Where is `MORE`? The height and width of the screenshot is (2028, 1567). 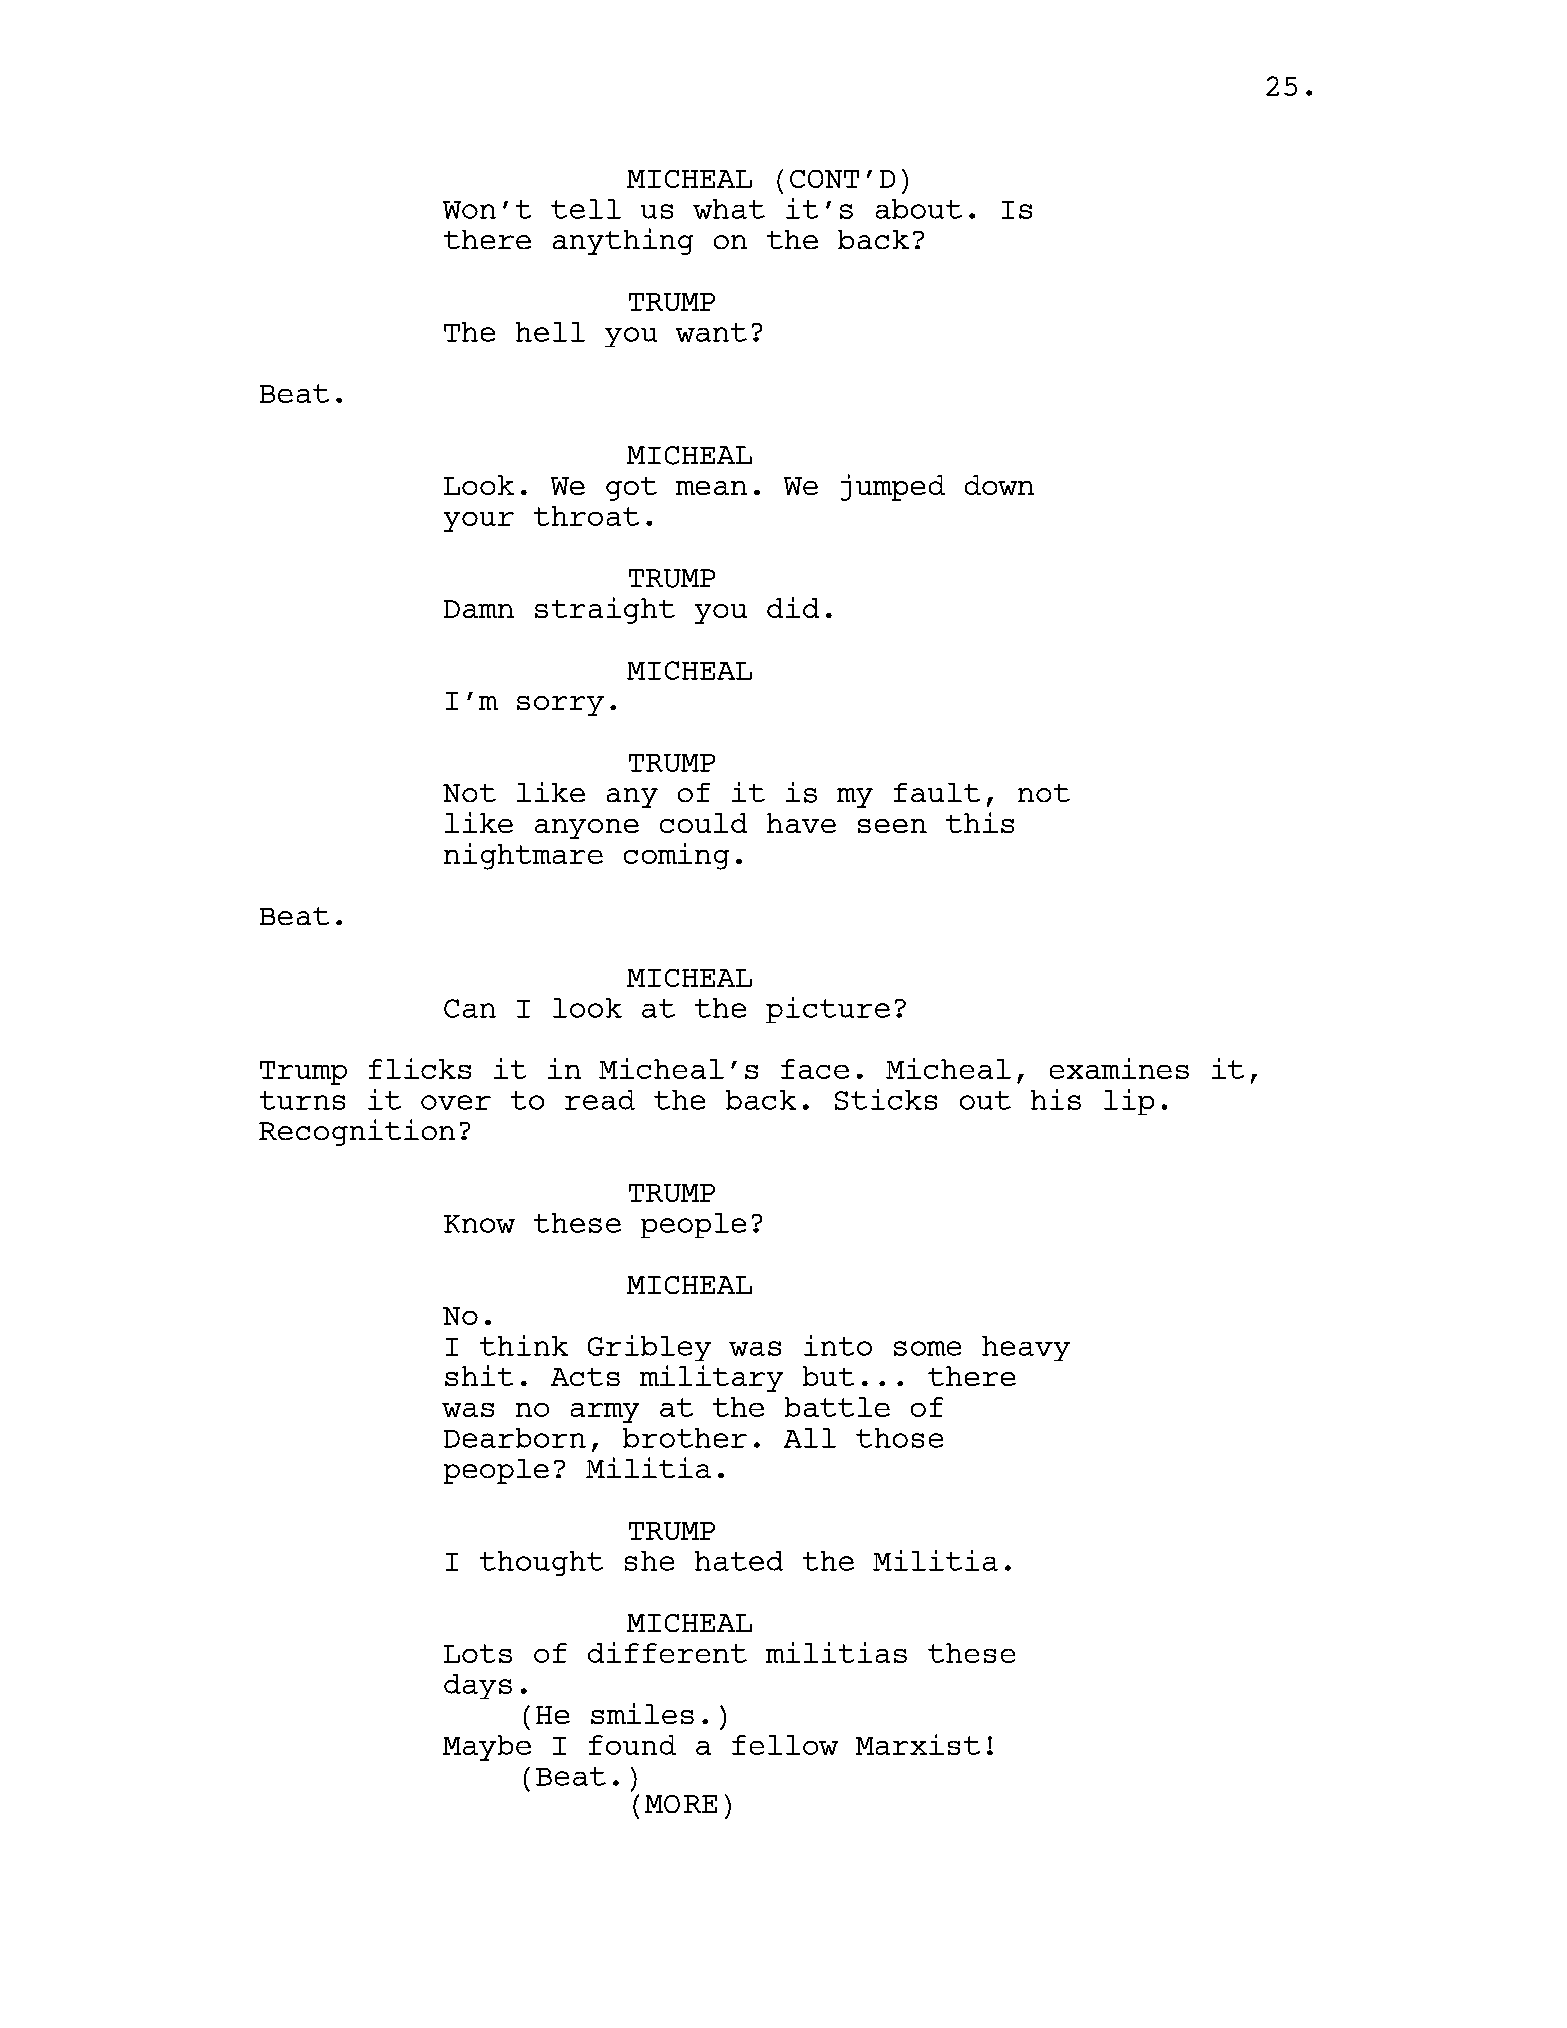 MORE is located at coordinates (681, 1804).
